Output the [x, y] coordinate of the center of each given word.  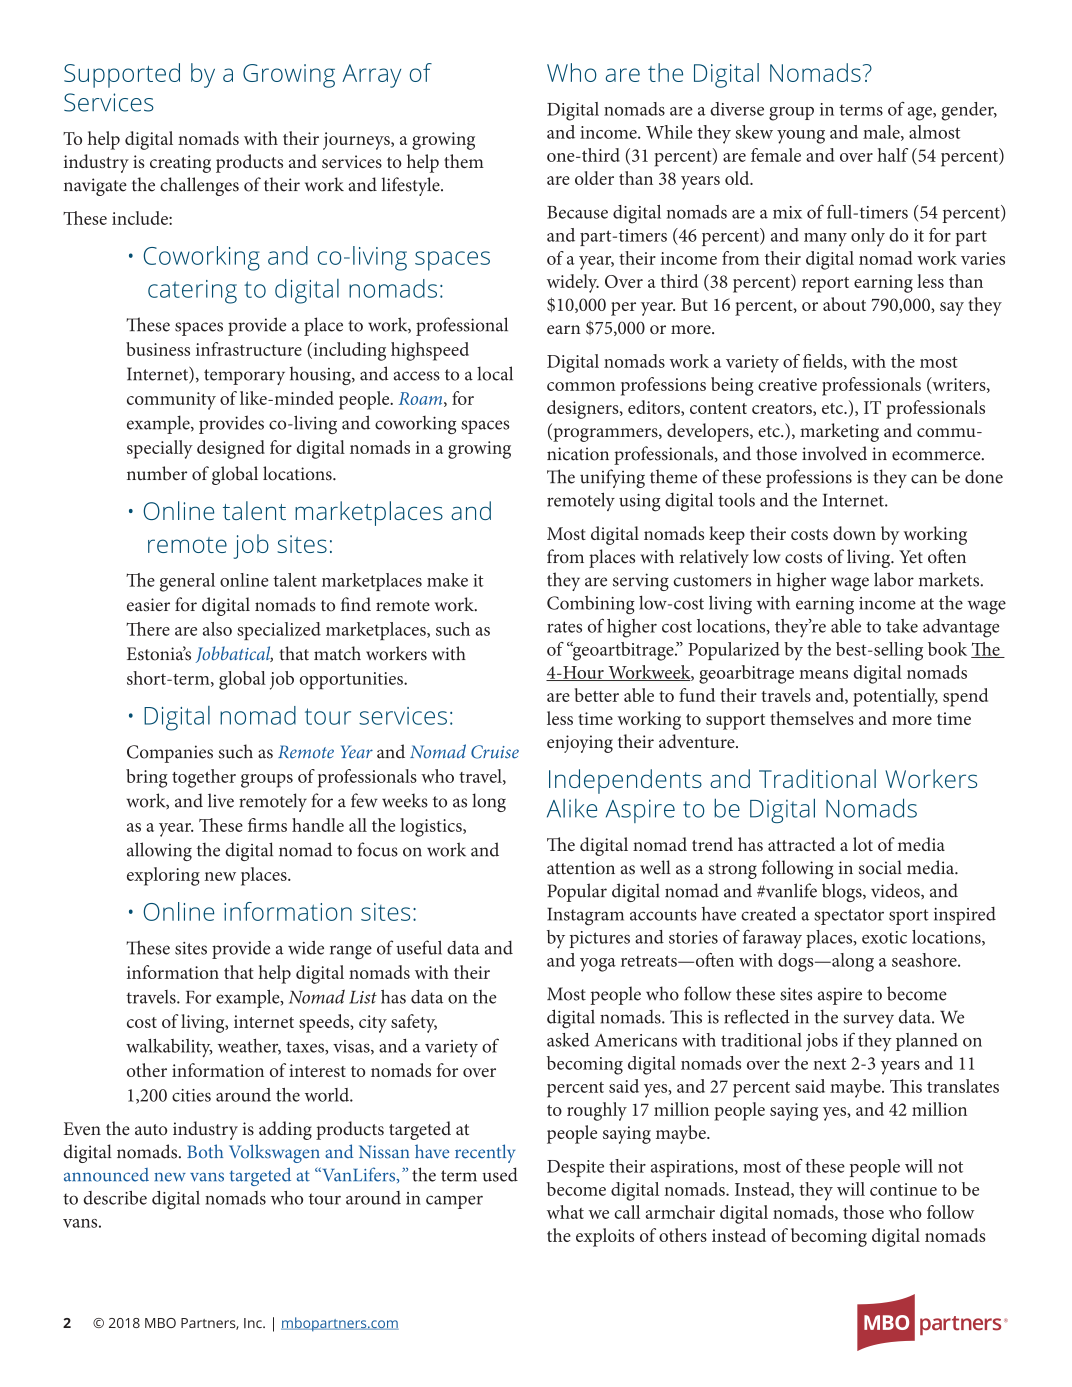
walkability [169, 1048]
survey [868, 1021]
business [158, 349]
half [892, 155]
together [204, 778]
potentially [895, 697]
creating [180, 164]
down [854, 533]
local [495, 373]
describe [115, 1198]
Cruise [495, 752]
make [447, 580]
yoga [598, 965]
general [187, 582]
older [594, 178]
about [844, 304]
